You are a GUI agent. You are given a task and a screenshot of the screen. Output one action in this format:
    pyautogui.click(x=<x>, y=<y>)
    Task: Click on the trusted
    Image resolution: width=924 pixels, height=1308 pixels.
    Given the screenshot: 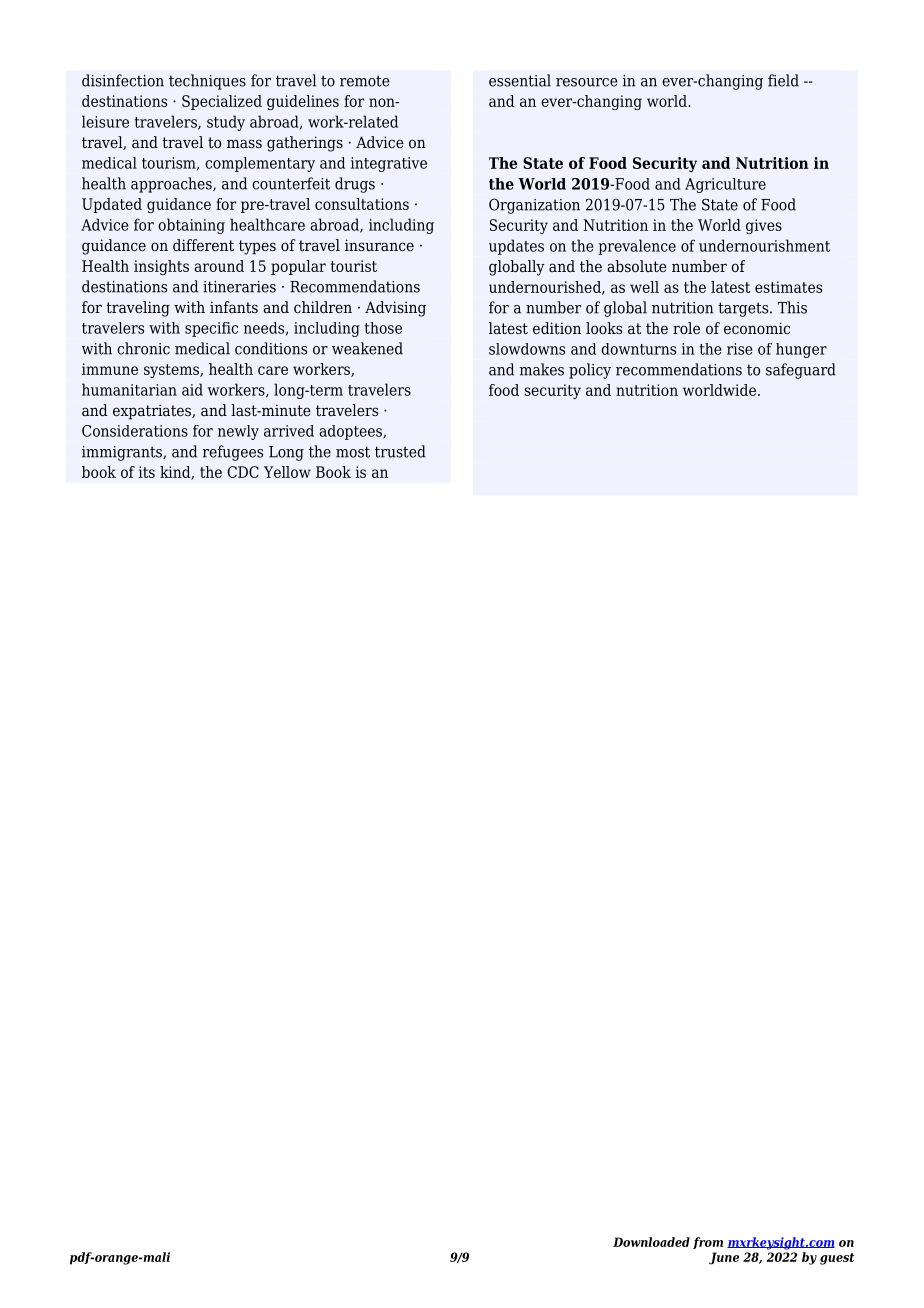 What is the action you would take?
    pyautogui.click(x=400, y=451)
